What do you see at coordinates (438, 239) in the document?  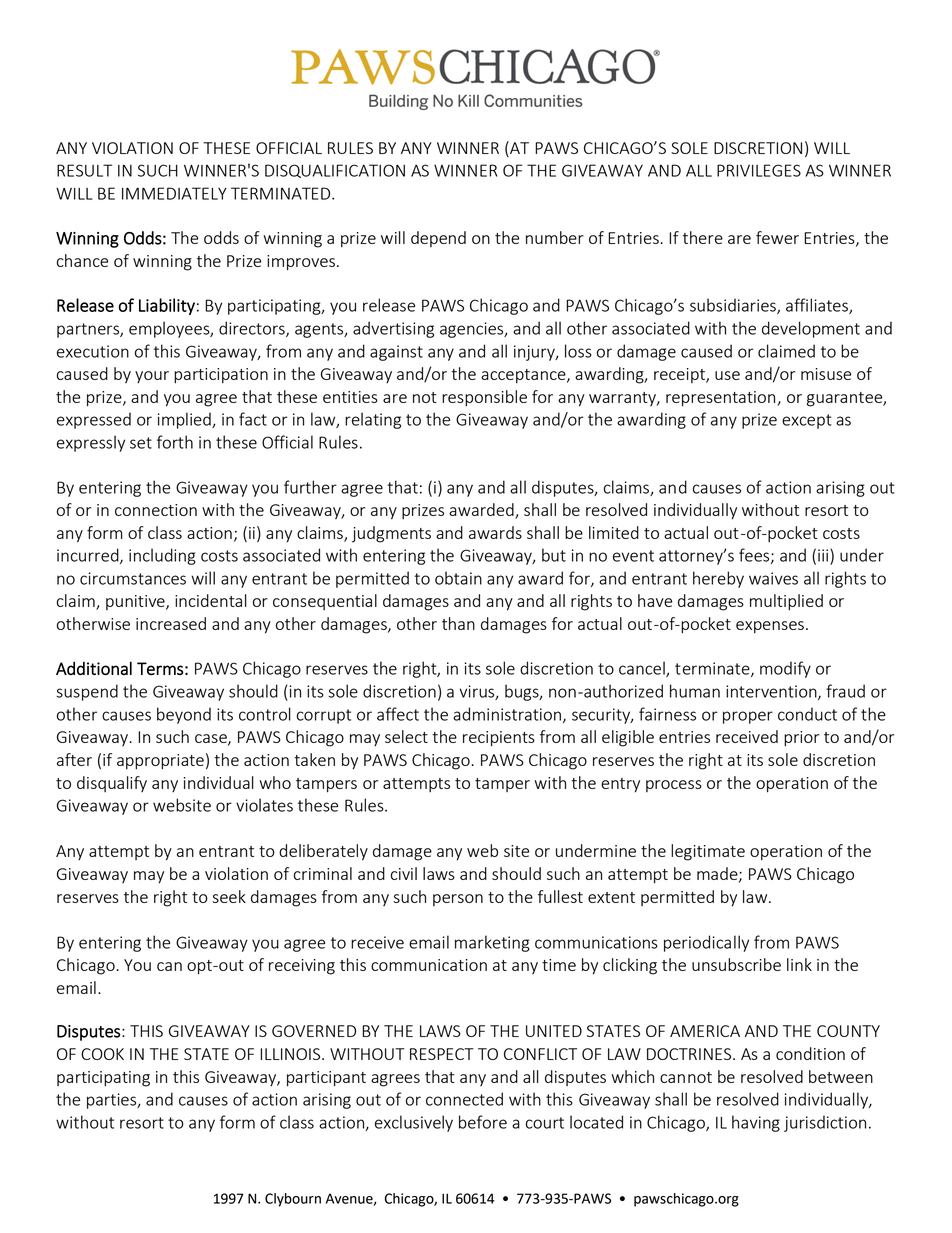 I see `depend` at bounding box center [438, 239].
